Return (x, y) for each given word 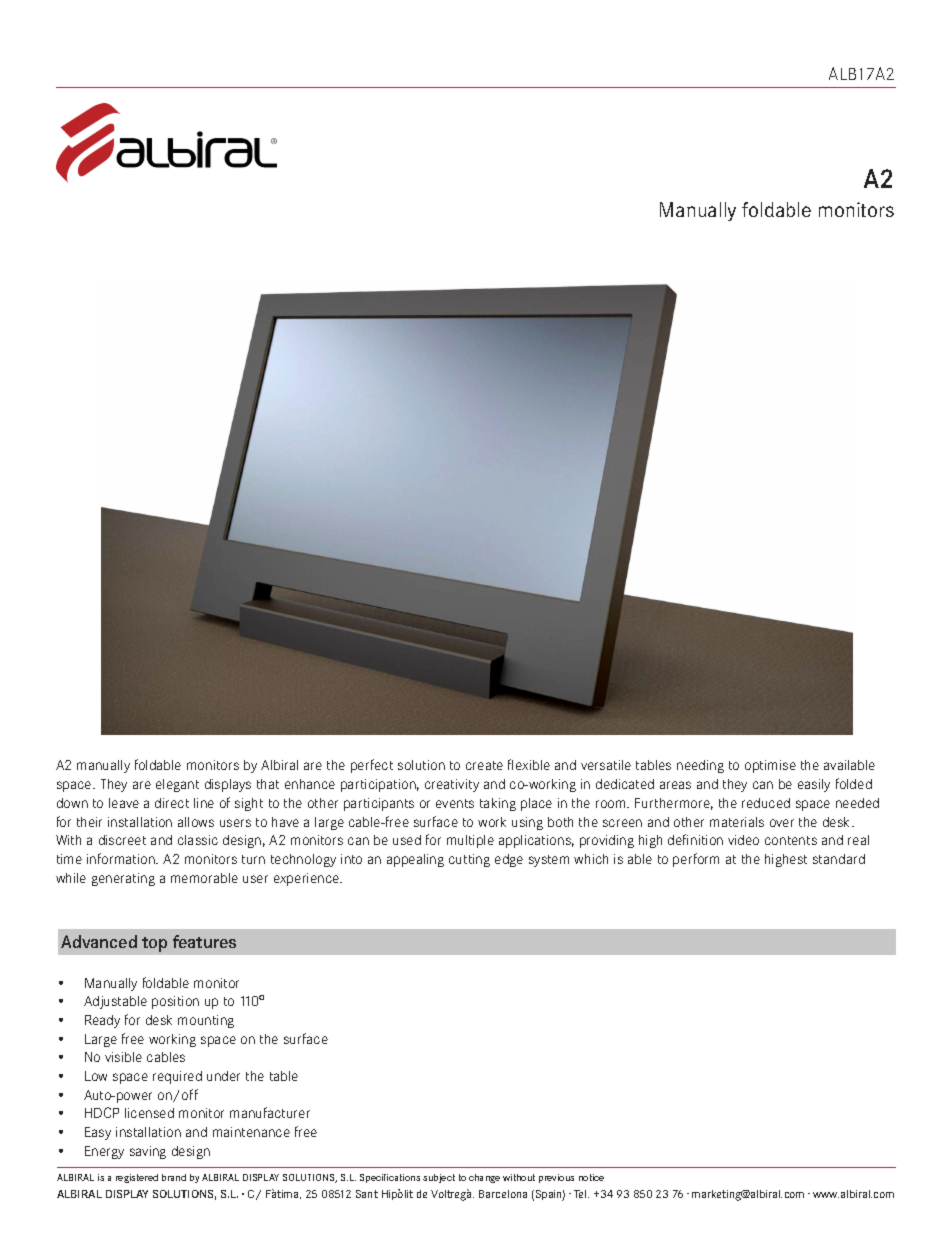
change (484, 1178)
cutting (469, 860)
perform (696, 860)
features (204, 941)
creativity (452, 785)
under (223, 1076)
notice (591, 1177)
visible (123, 1057)
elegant (177, 785)
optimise (770, 766)
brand (174, 1177)
